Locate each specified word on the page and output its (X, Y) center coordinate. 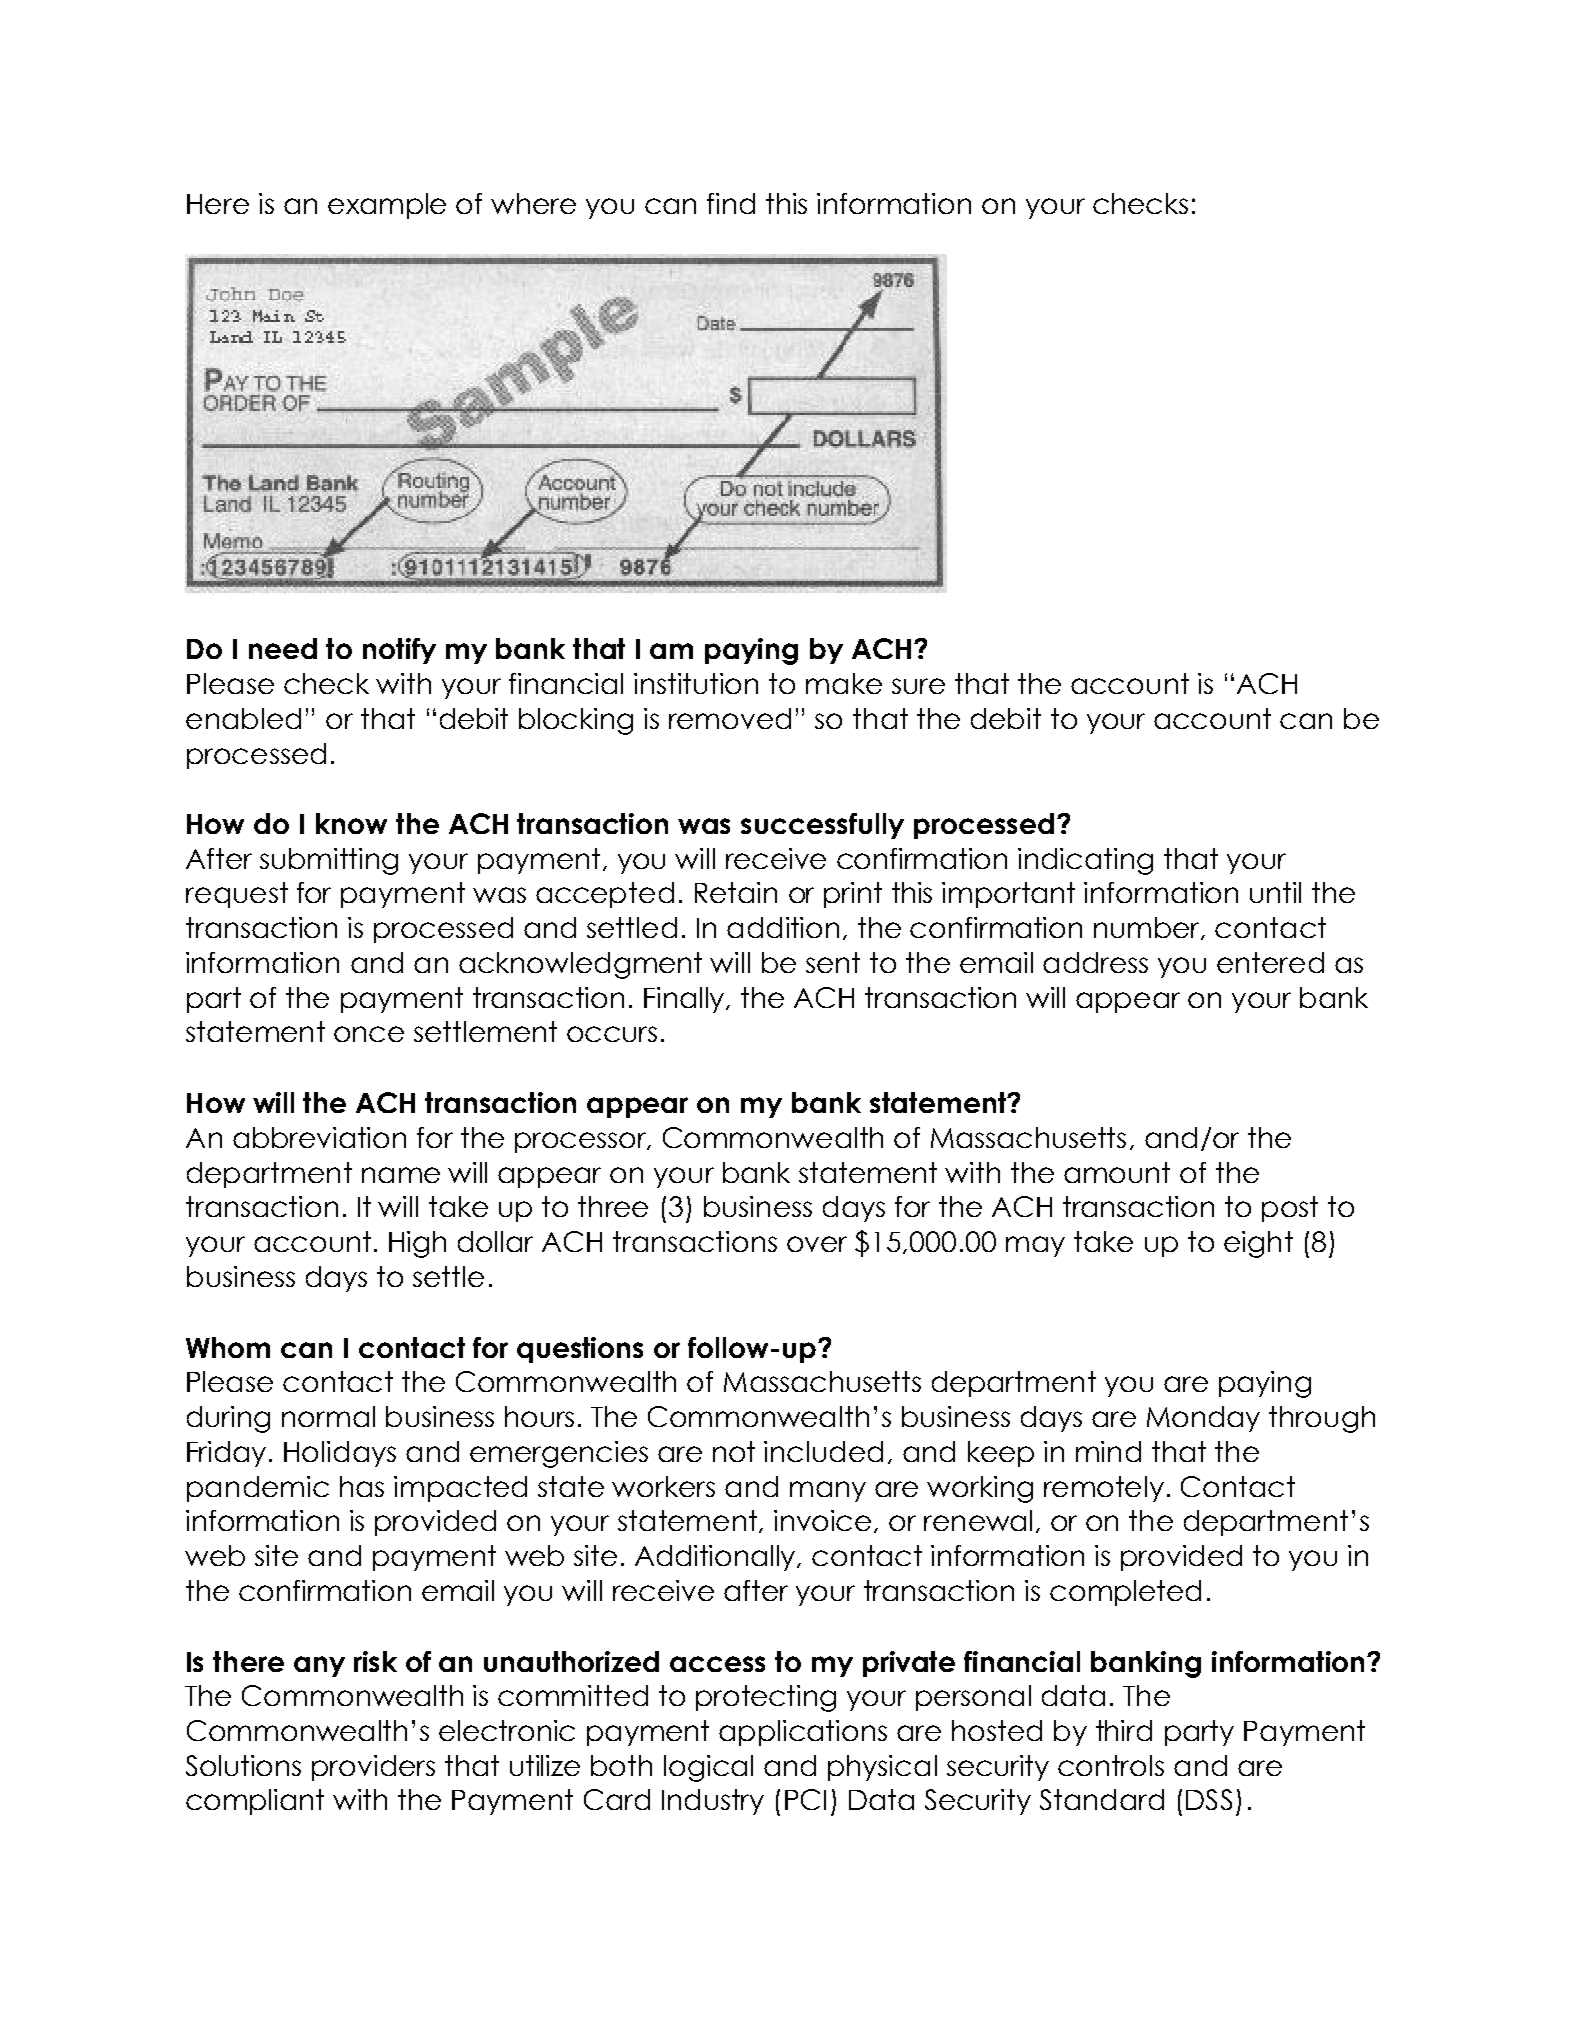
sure (918, 686)
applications (803, 1733)
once (369, 1034)
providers (373, 1768)
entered (1270, 962)
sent (833, 962)
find (731, 203)
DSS (1209, 1799)
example (387, 206)
